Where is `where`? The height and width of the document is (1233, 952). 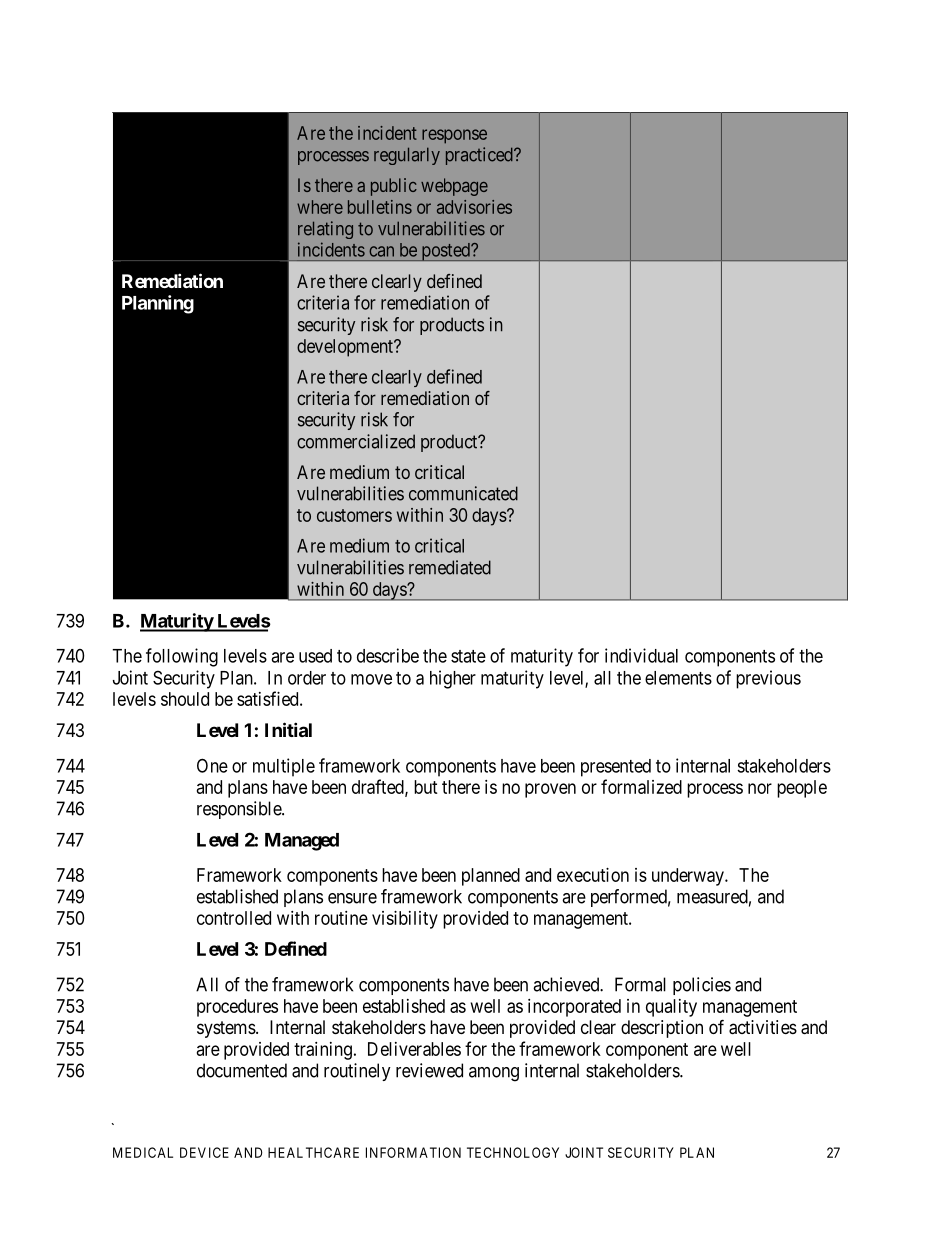 where is located at coordinates (320, 207).
